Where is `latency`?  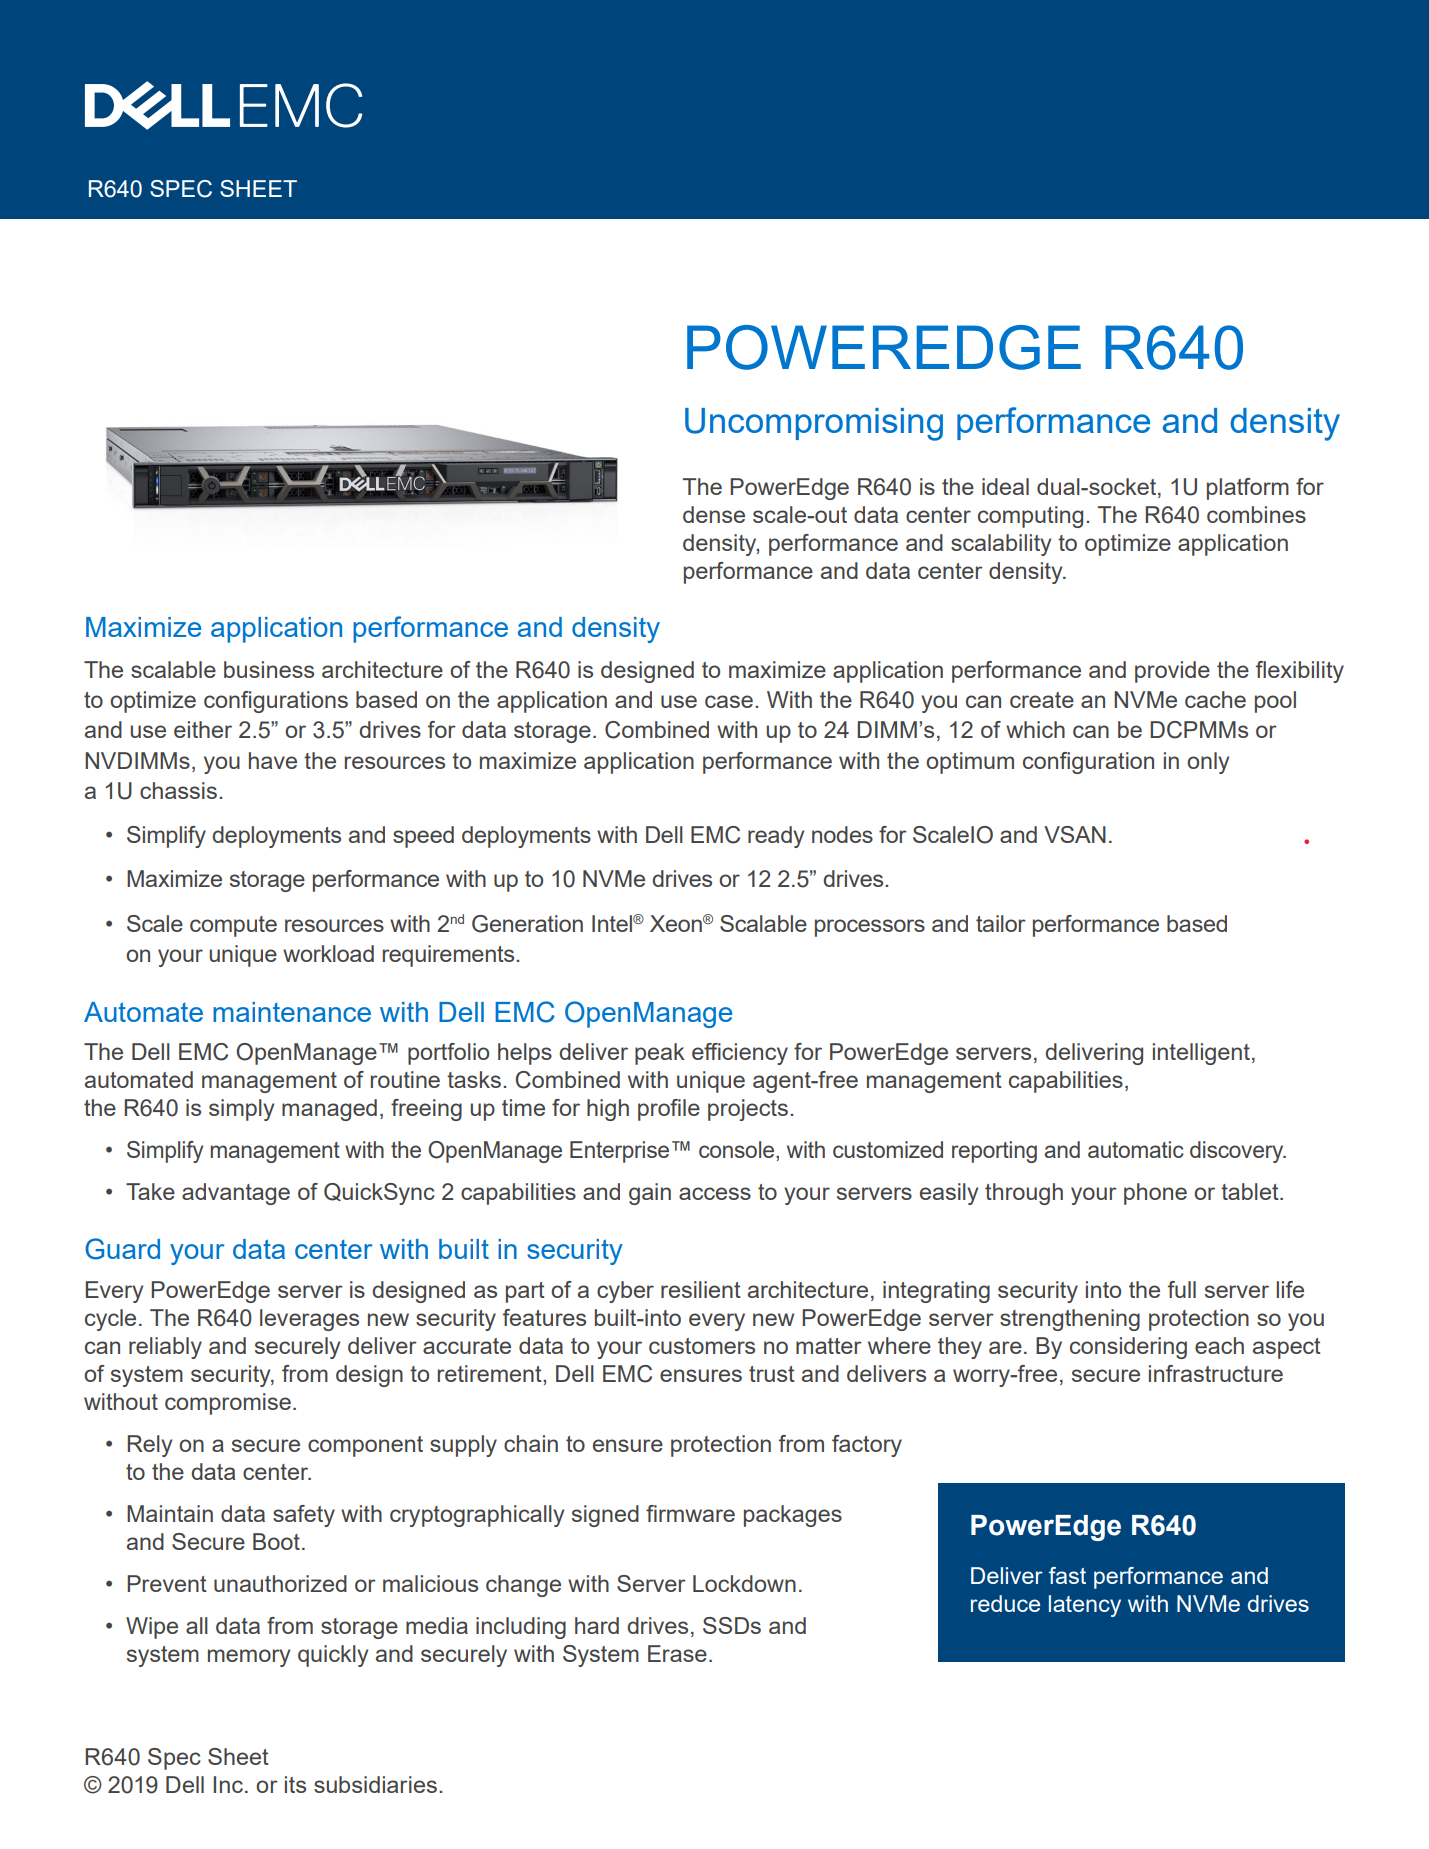 latency is located at coordinates (1085, 1606).
